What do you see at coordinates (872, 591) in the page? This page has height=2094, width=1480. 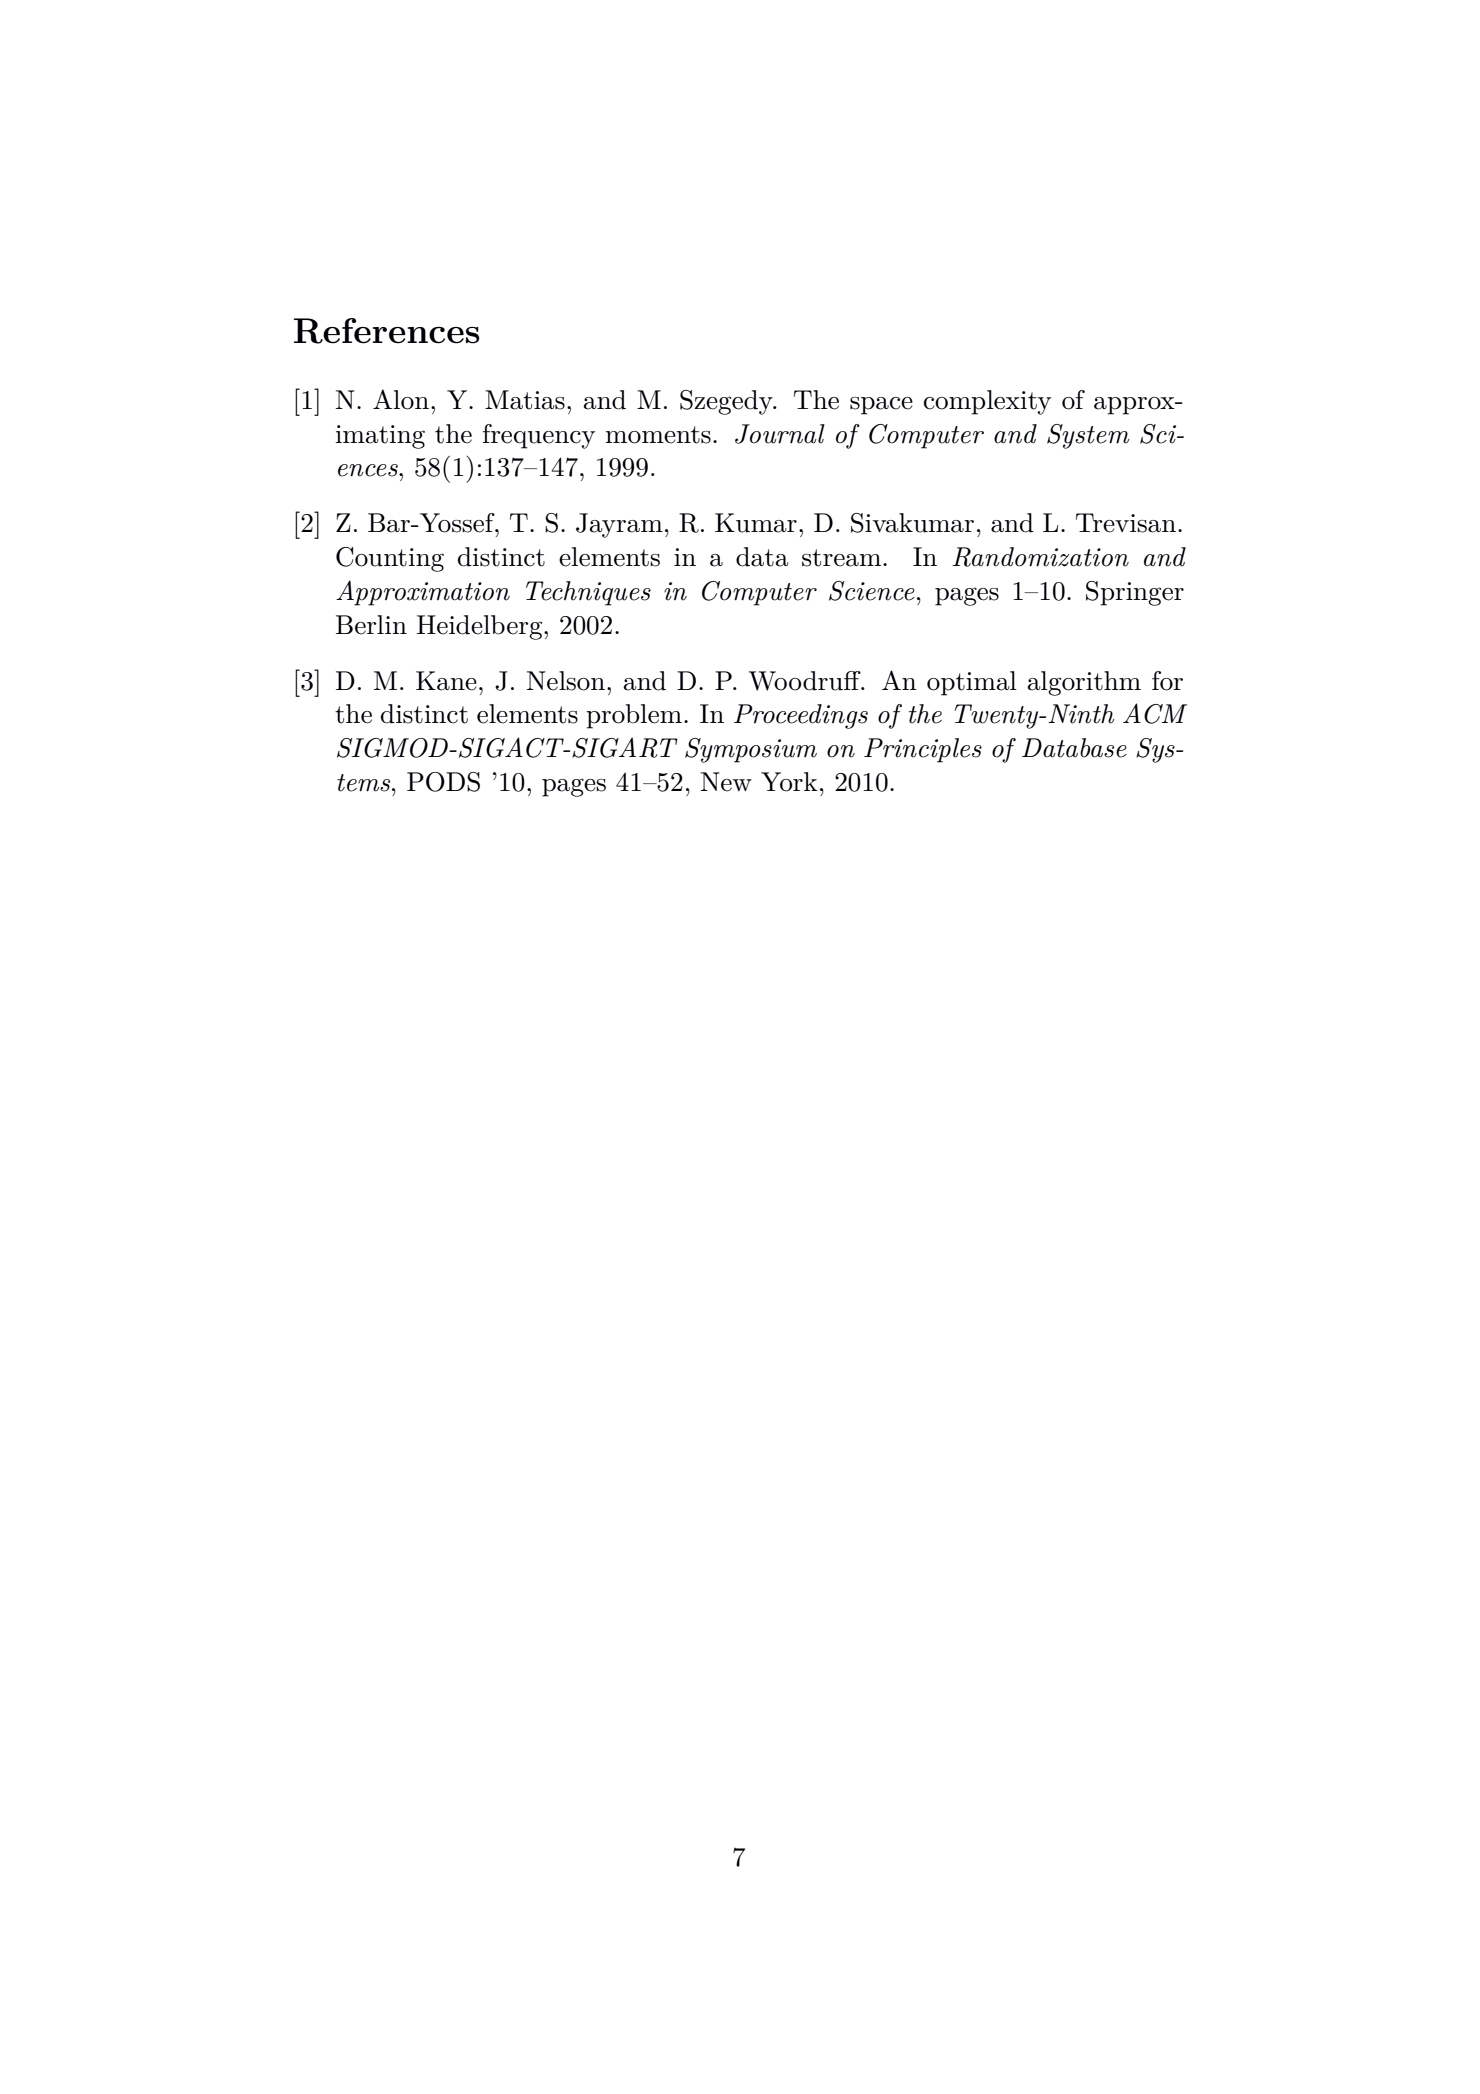 I see `Science` at bounding box center [872, 591].
